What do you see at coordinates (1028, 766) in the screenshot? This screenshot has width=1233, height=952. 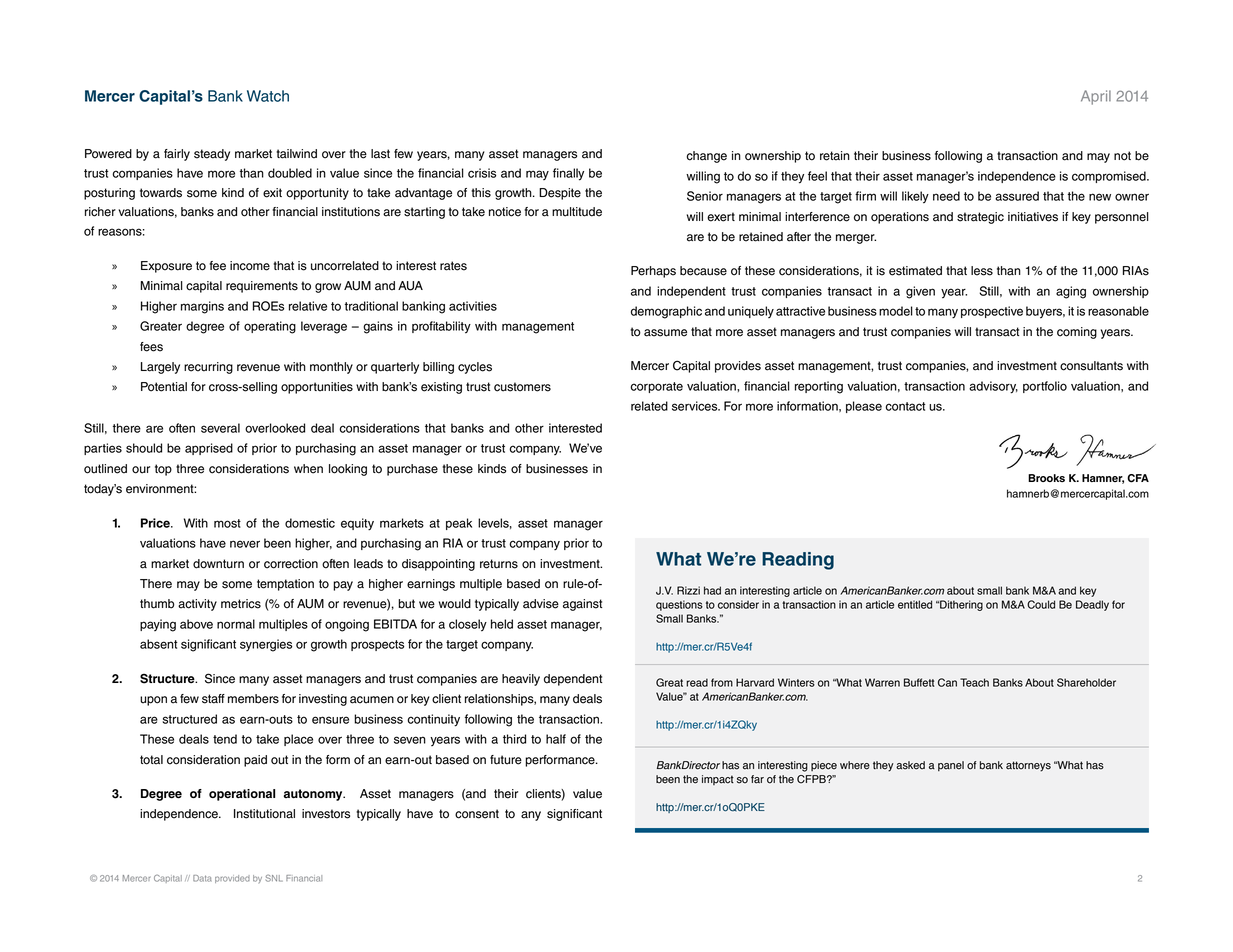 I see `attorneys` at bounding box center [1028, 766].
